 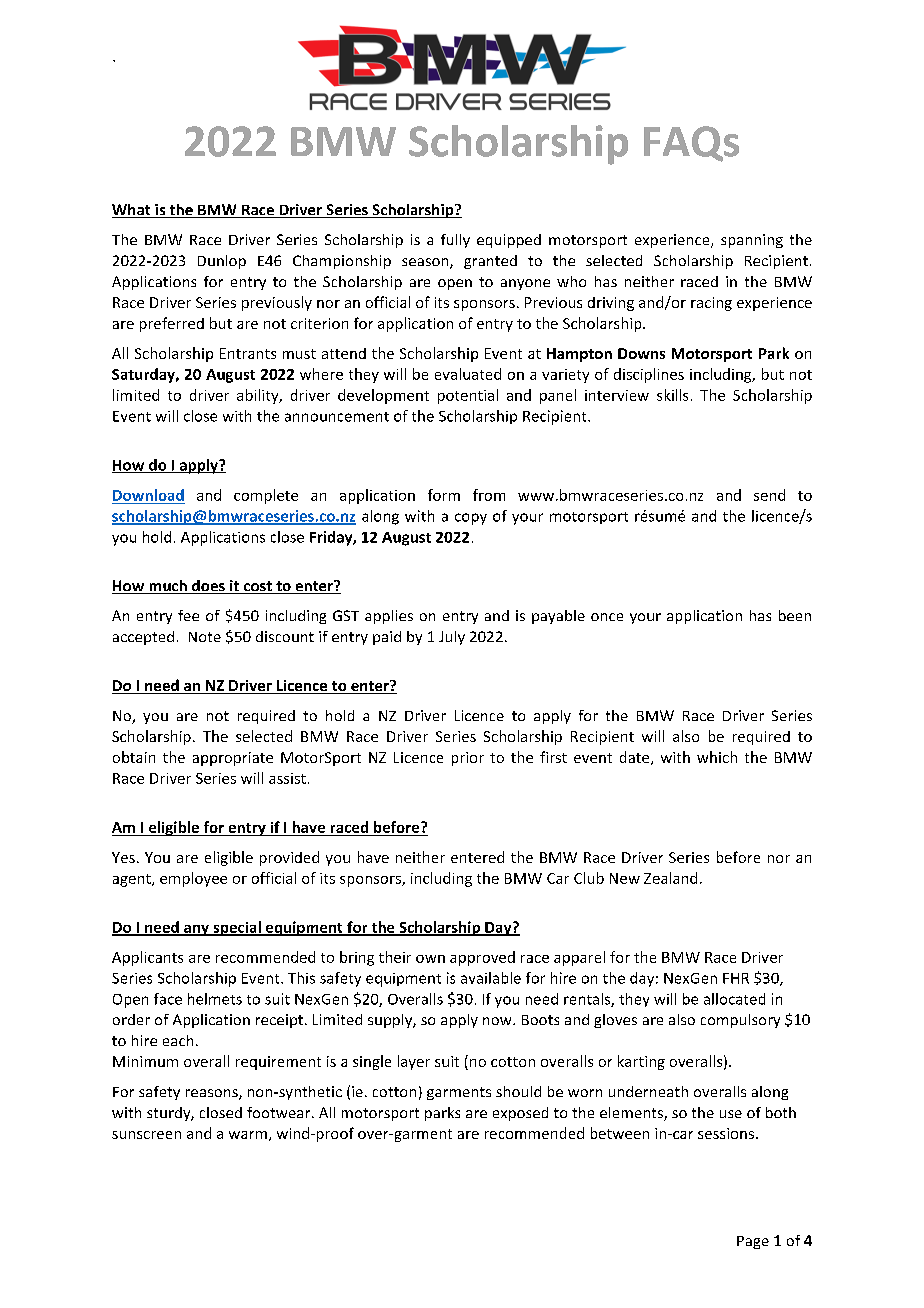 What do you see at coordinates (717, 757) in the screenshot?
I see `which` at bounding box center [717, 757].
